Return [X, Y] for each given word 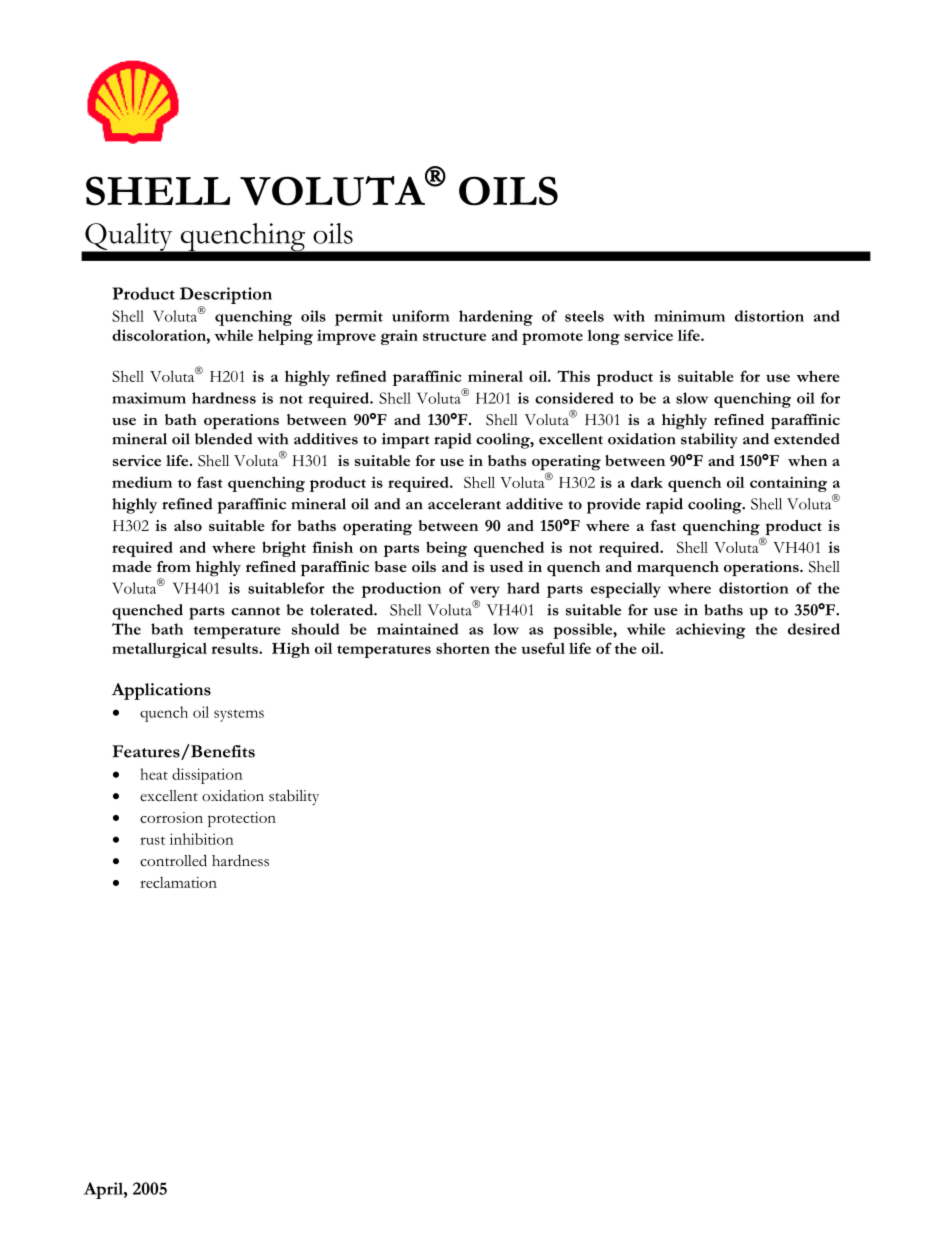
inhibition [202, 839]
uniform [420, 316]
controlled [173, 860]
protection [242, 819]
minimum [689, 316]
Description [226, 297]
